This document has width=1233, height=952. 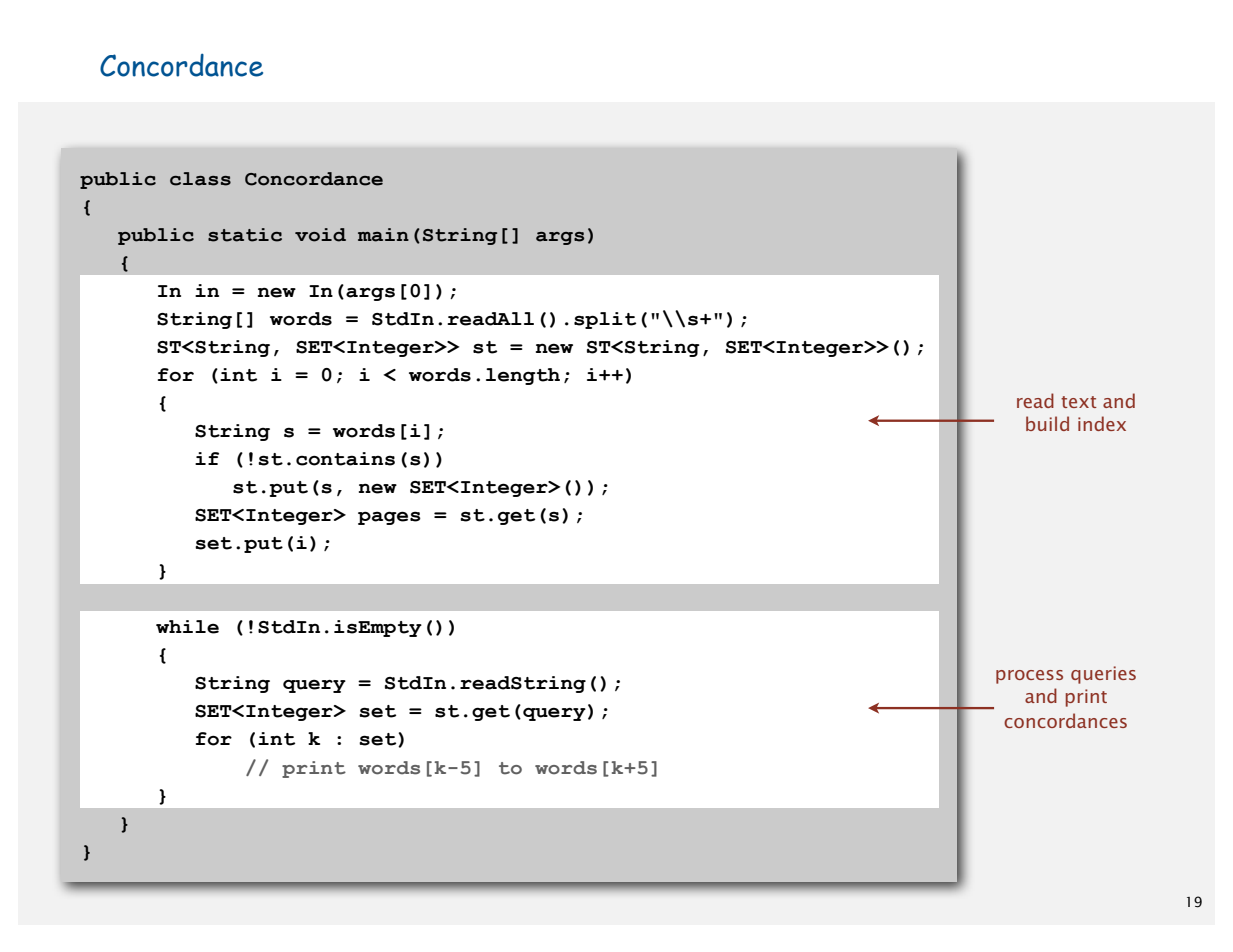 I want to click on while, so click(x=187, y=627).
